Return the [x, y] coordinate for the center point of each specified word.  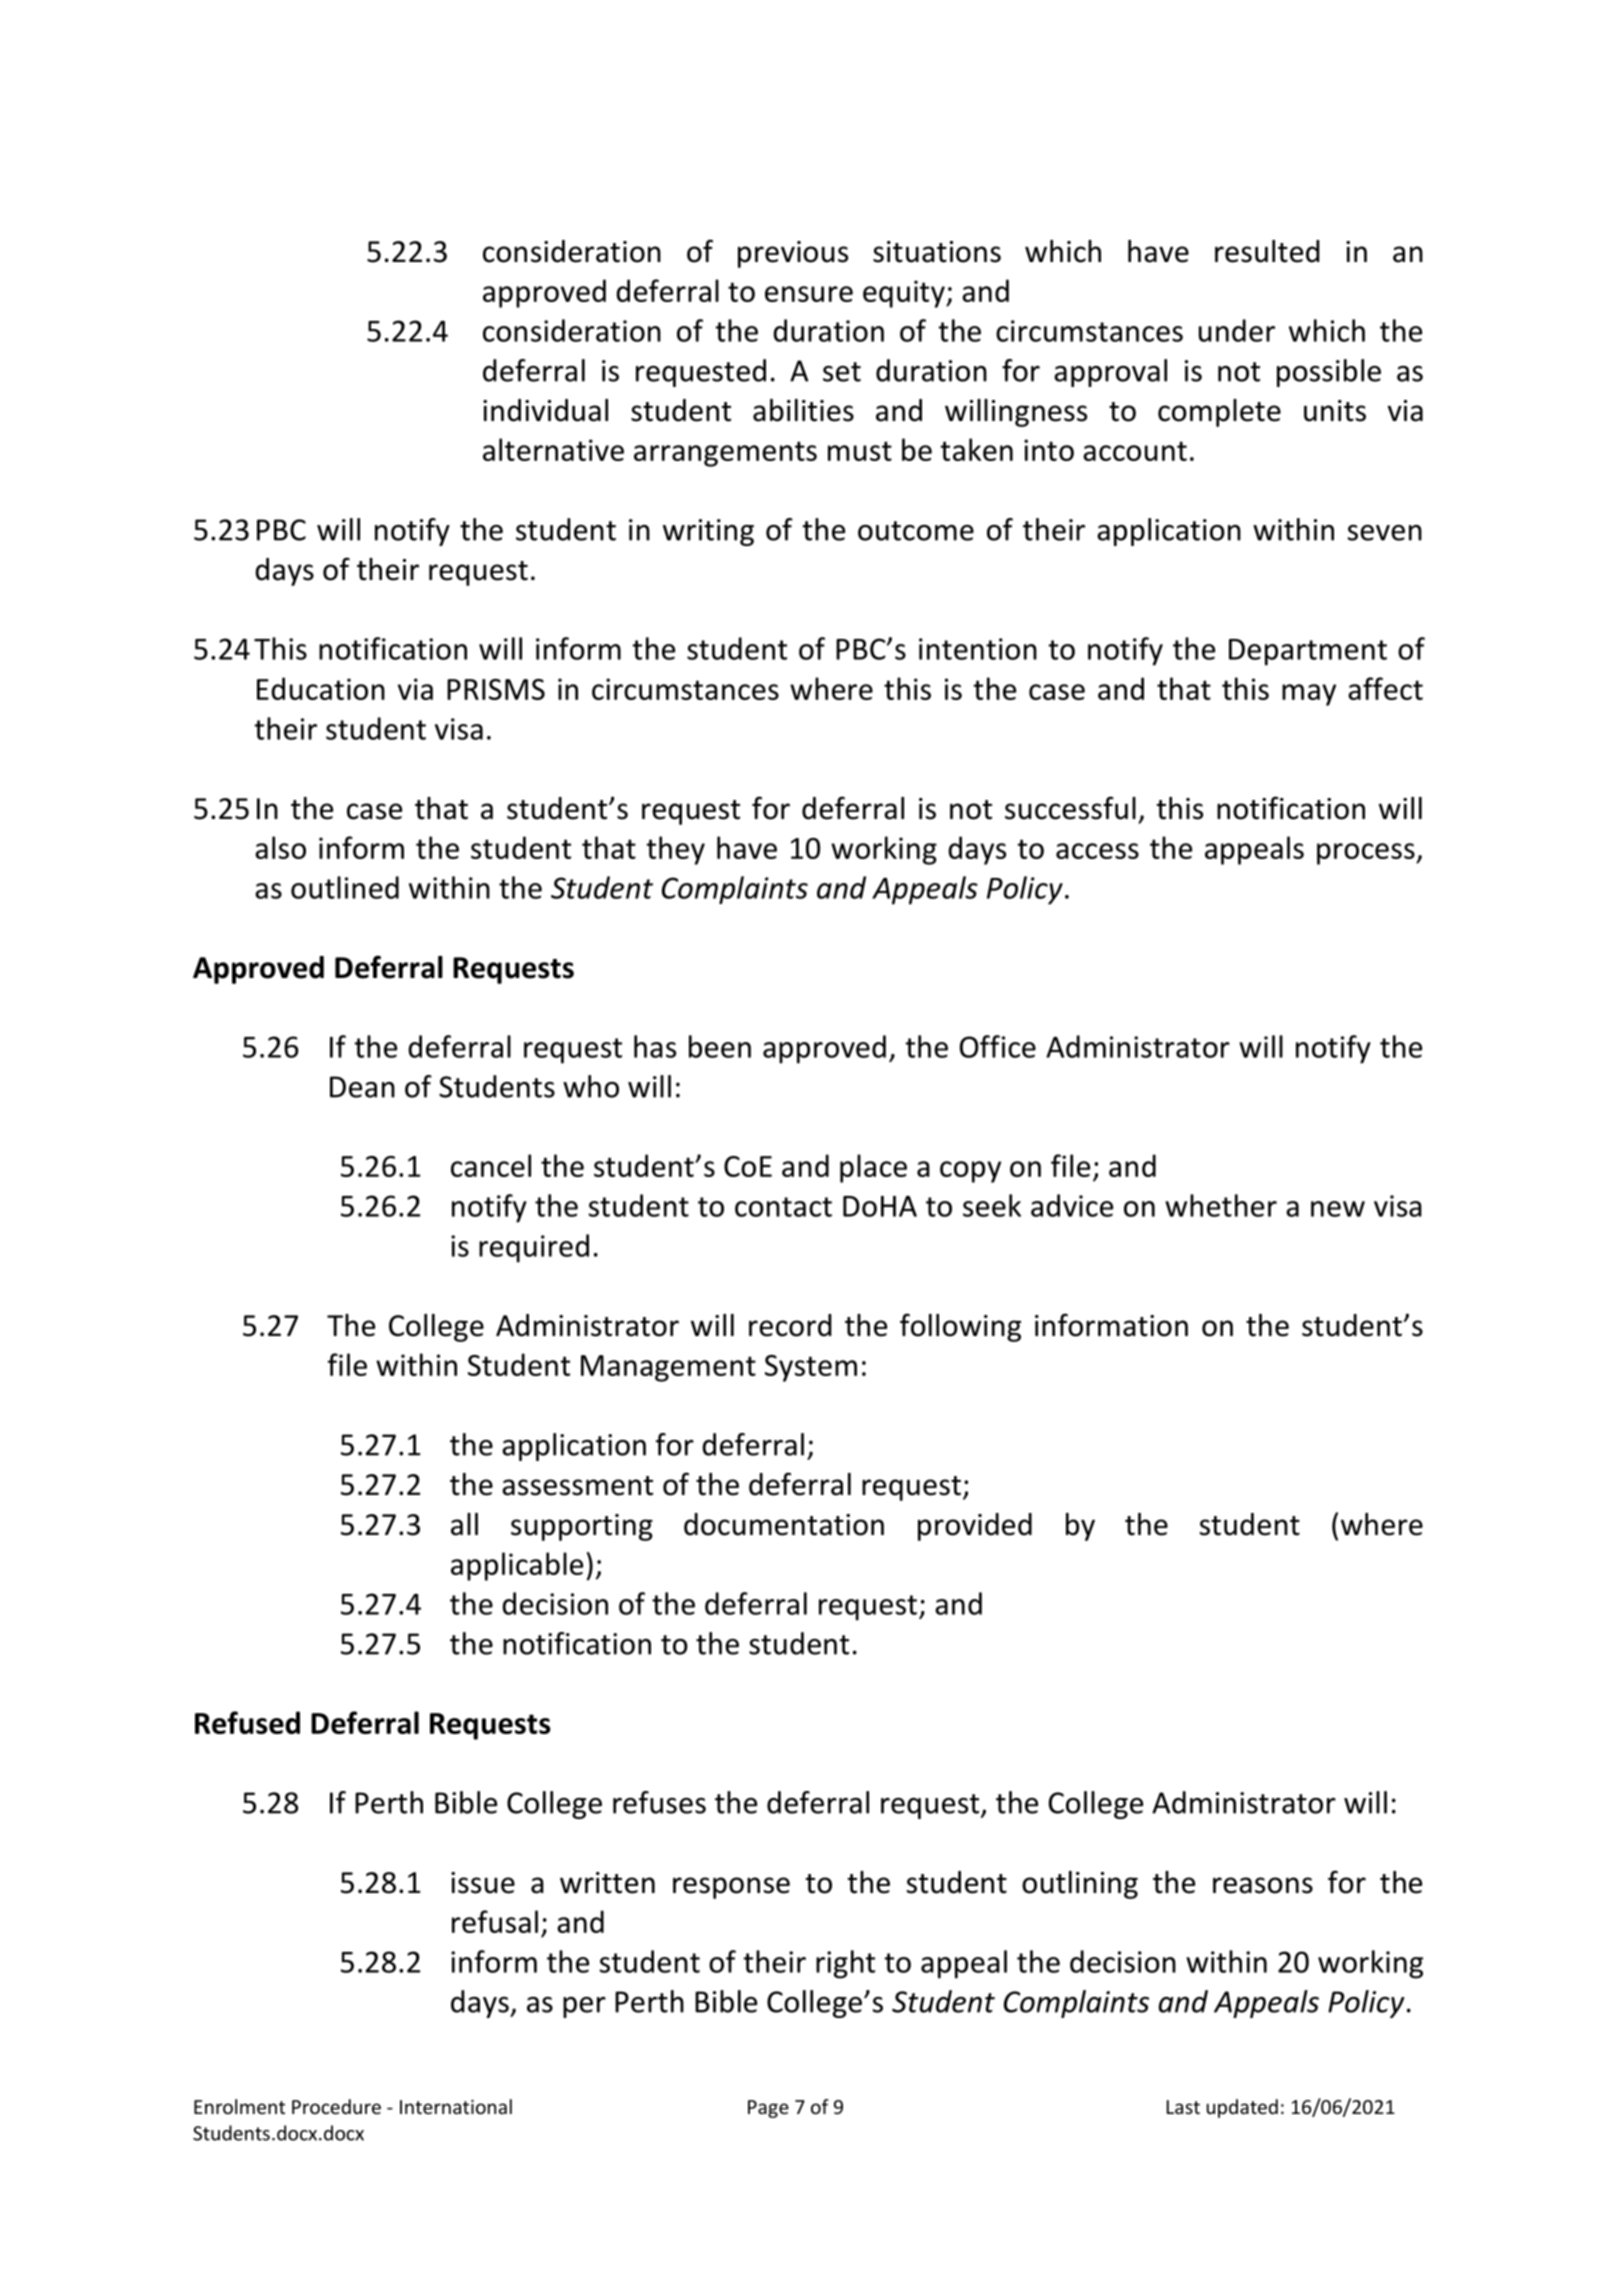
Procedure [336, 2106]
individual [545, 410]
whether [1221, 1205]
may [1309, 695]
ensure [809, 294]
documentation [784, 1524]
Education [321, 688]
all [464, 1524]
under [1237, 330]
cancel [491, 1165]
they [675, 850]
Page [768, 2109]
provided [975, 1527]
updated [1242, 2108]
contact [783, 1207]
